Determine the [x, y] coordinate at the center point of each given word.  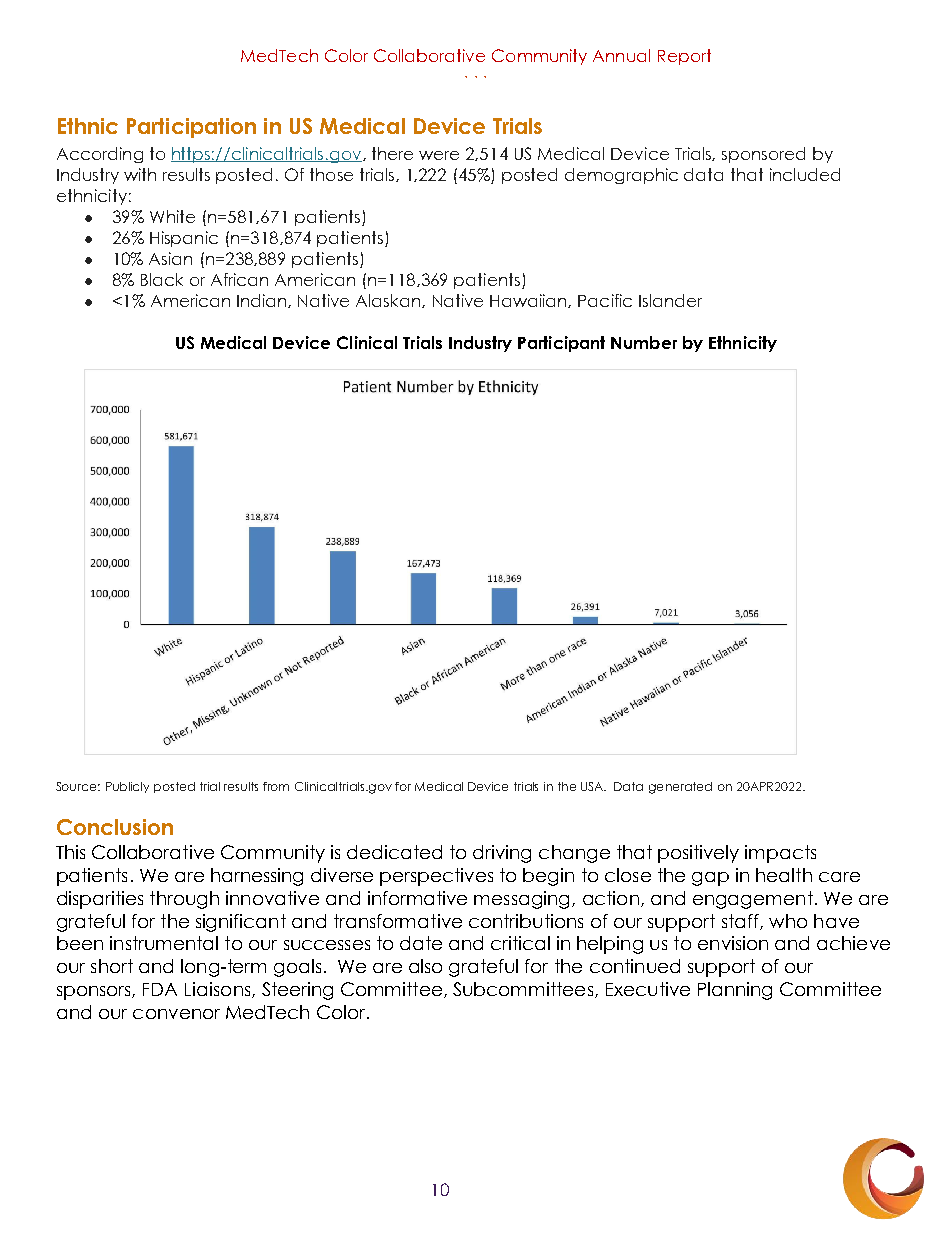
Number [644, 342]
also [425, 966]
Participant [561, 344]
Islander [670, 300]
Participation [191, 128]
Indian [263, 301]
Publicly [127, 787]
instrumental [164, 943]
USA [593, 786]
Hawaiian [529, 301]
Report [684, 57]
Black [162, 279]
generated [680, 788]
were [439, 155]
